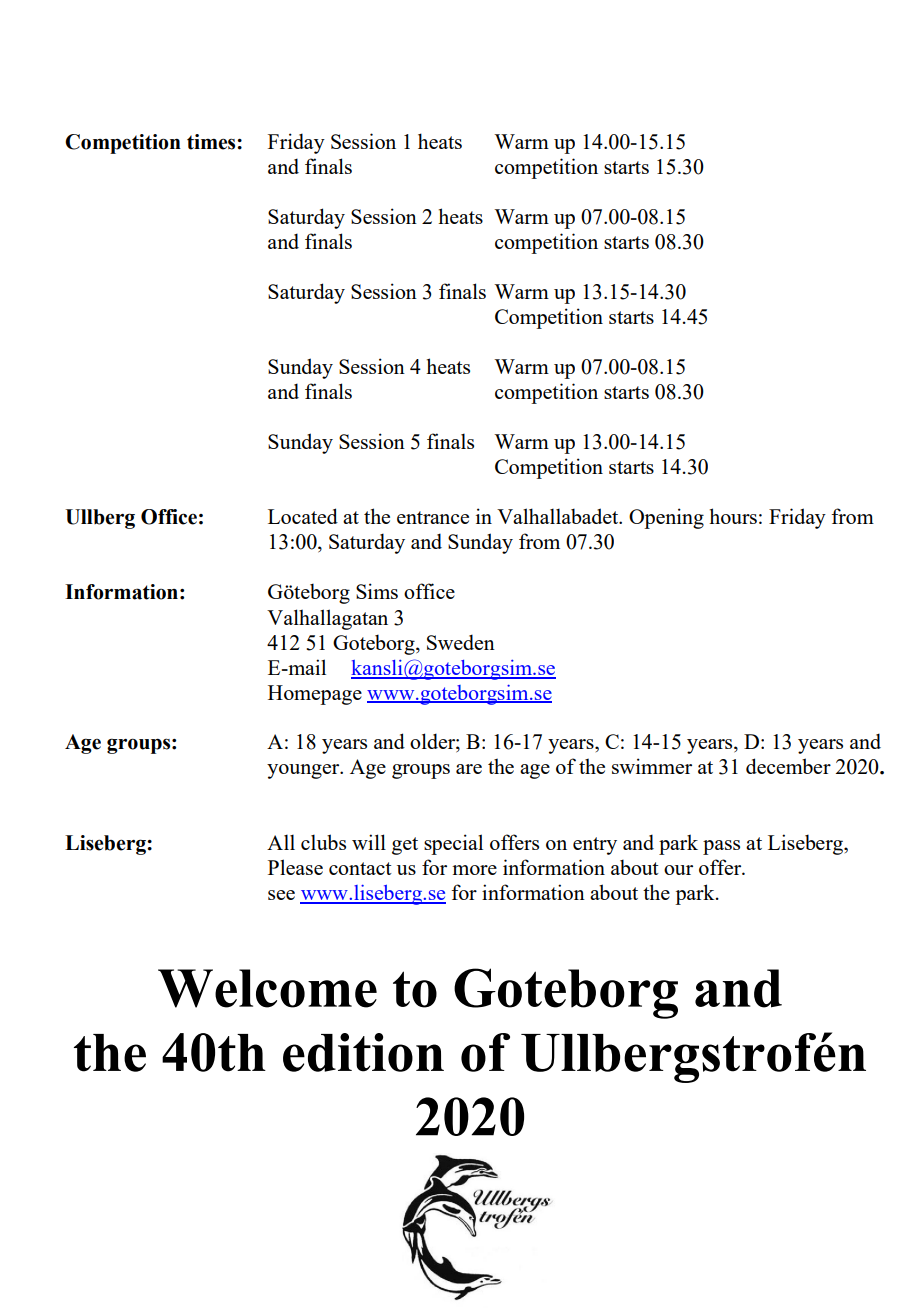  I want to click on Welcome, so click(267, 988).
